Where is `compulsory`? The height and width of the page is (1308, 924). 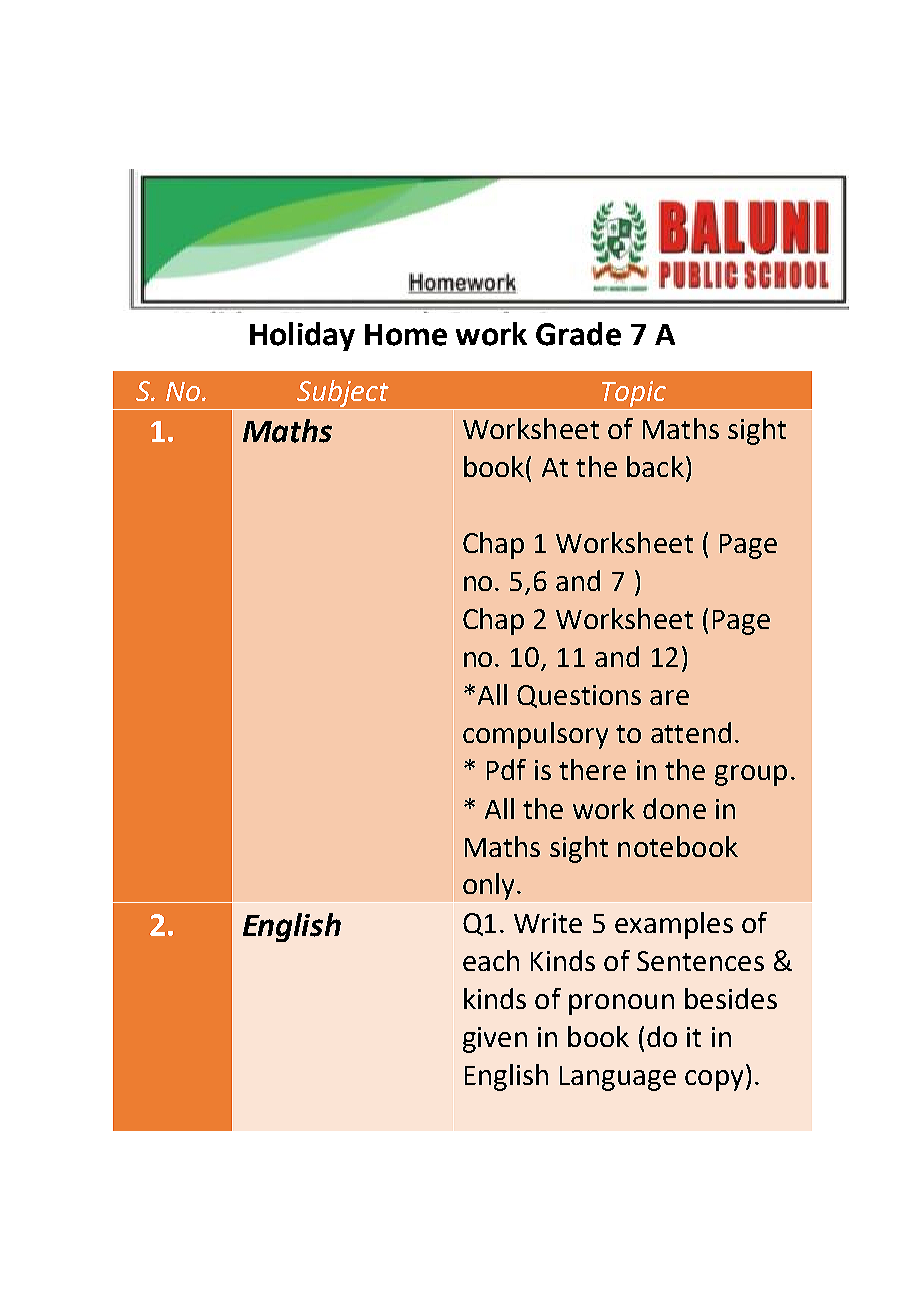 compulsory is located at coordinates (535, 735).
